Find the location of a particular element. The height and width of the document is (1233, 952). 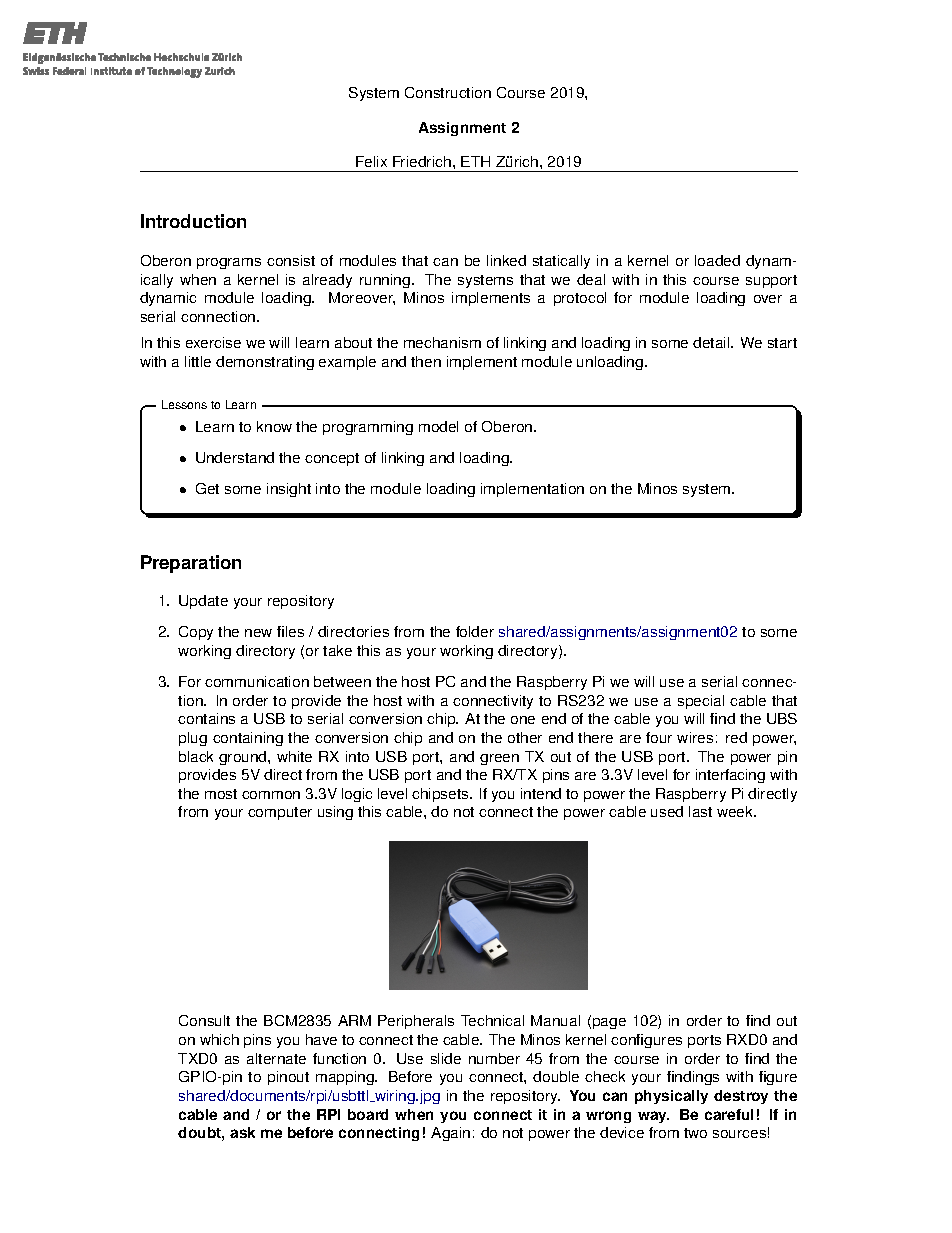

intend is located at coordinates (541, 793).
